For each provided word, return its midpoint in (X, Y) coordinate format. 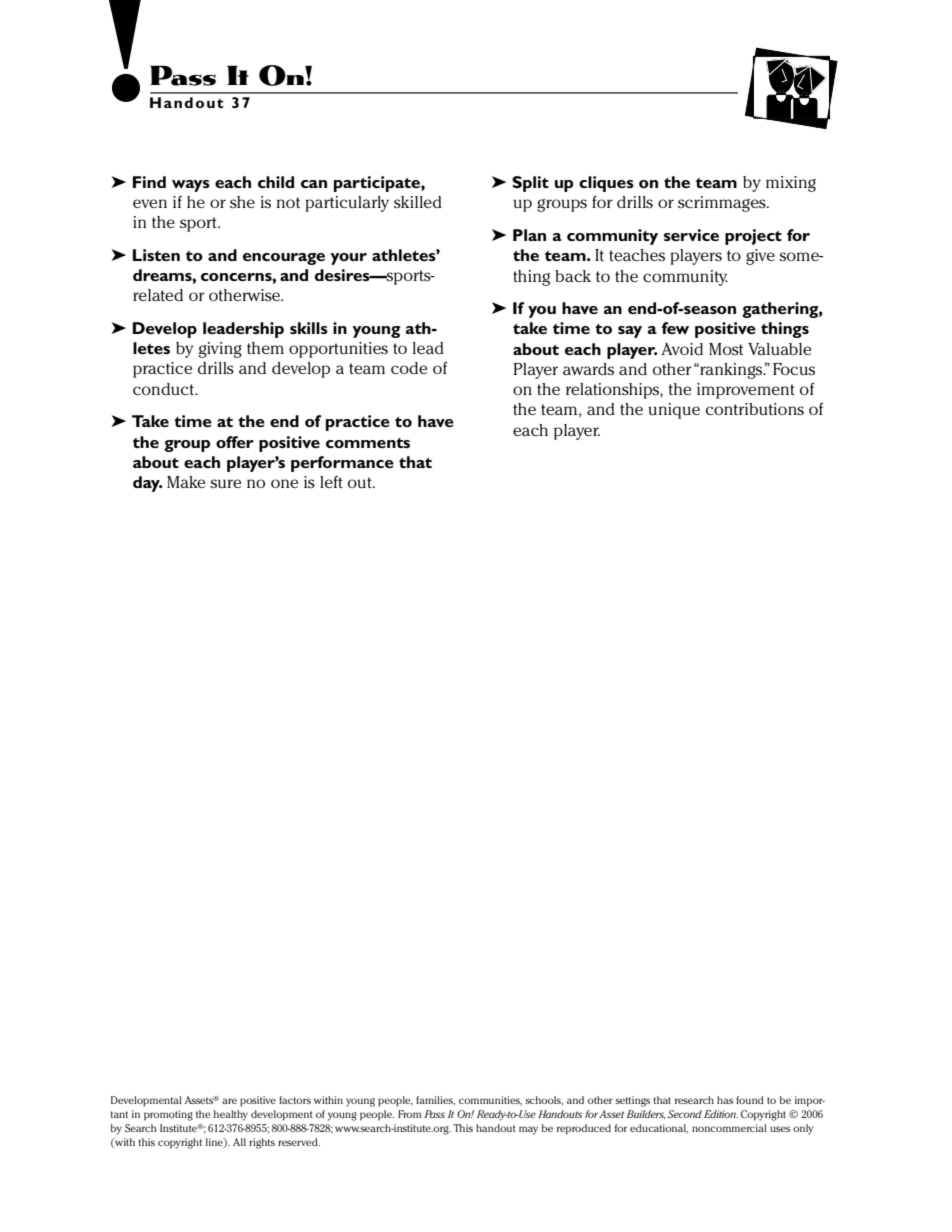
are (229, 1101)
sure (225, 483)
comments (368, 443)
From (409, 1114)
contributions (755, 409)
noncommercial (729, 1128)
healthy (231, 1115)
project (753, 237)
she (242, 202)
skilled (418, 202)
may (528, 1130)
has (725, 1100)
